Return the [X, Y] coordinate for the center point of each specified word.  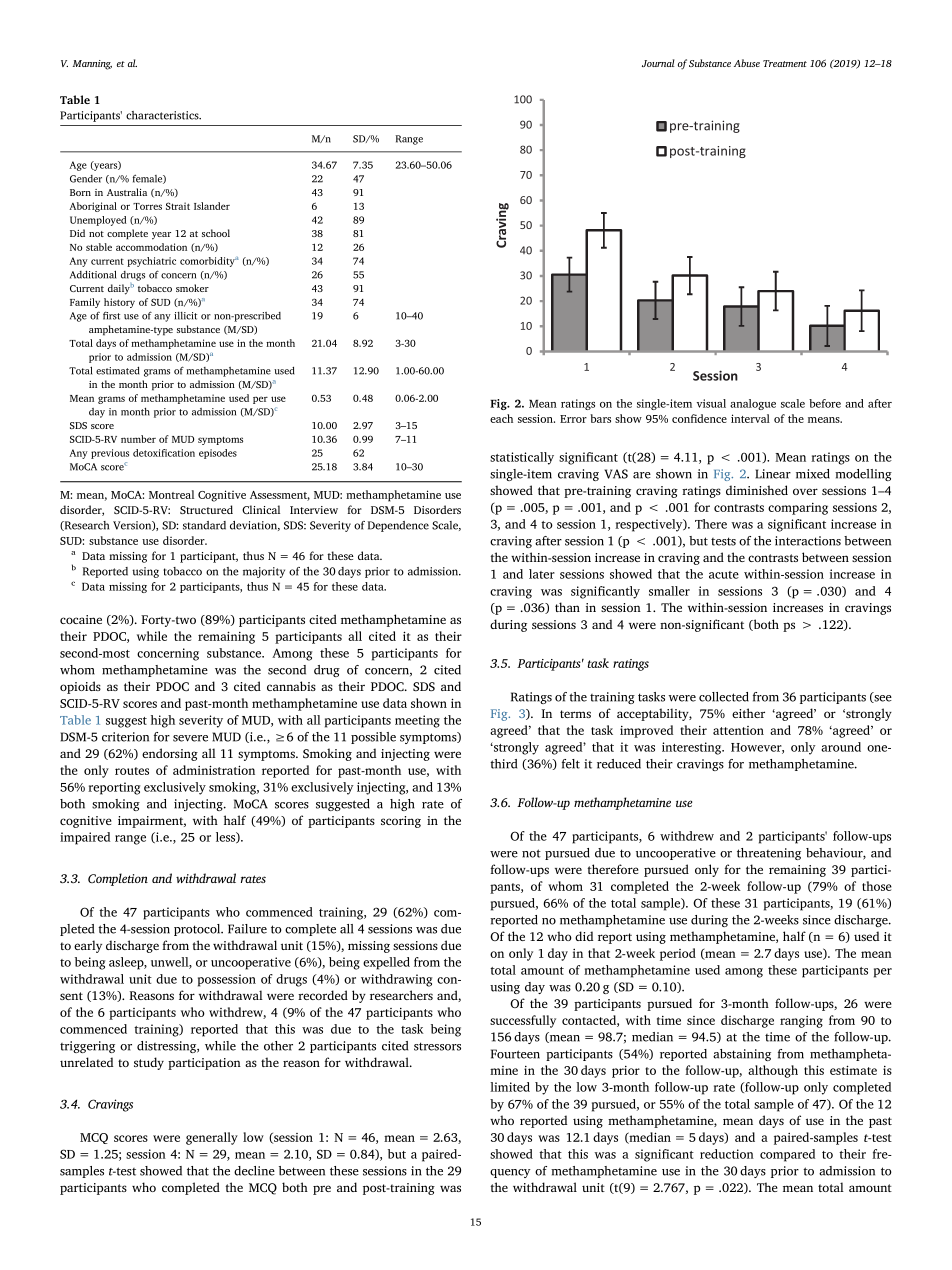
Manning [92, 65]
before [825, 403]
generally [212, 1138]
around [841, 747]
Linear [773, 474]
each [501, 418]
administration [214, 770]
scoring [401, 822]
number [138, 439]
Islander [212, 206]
